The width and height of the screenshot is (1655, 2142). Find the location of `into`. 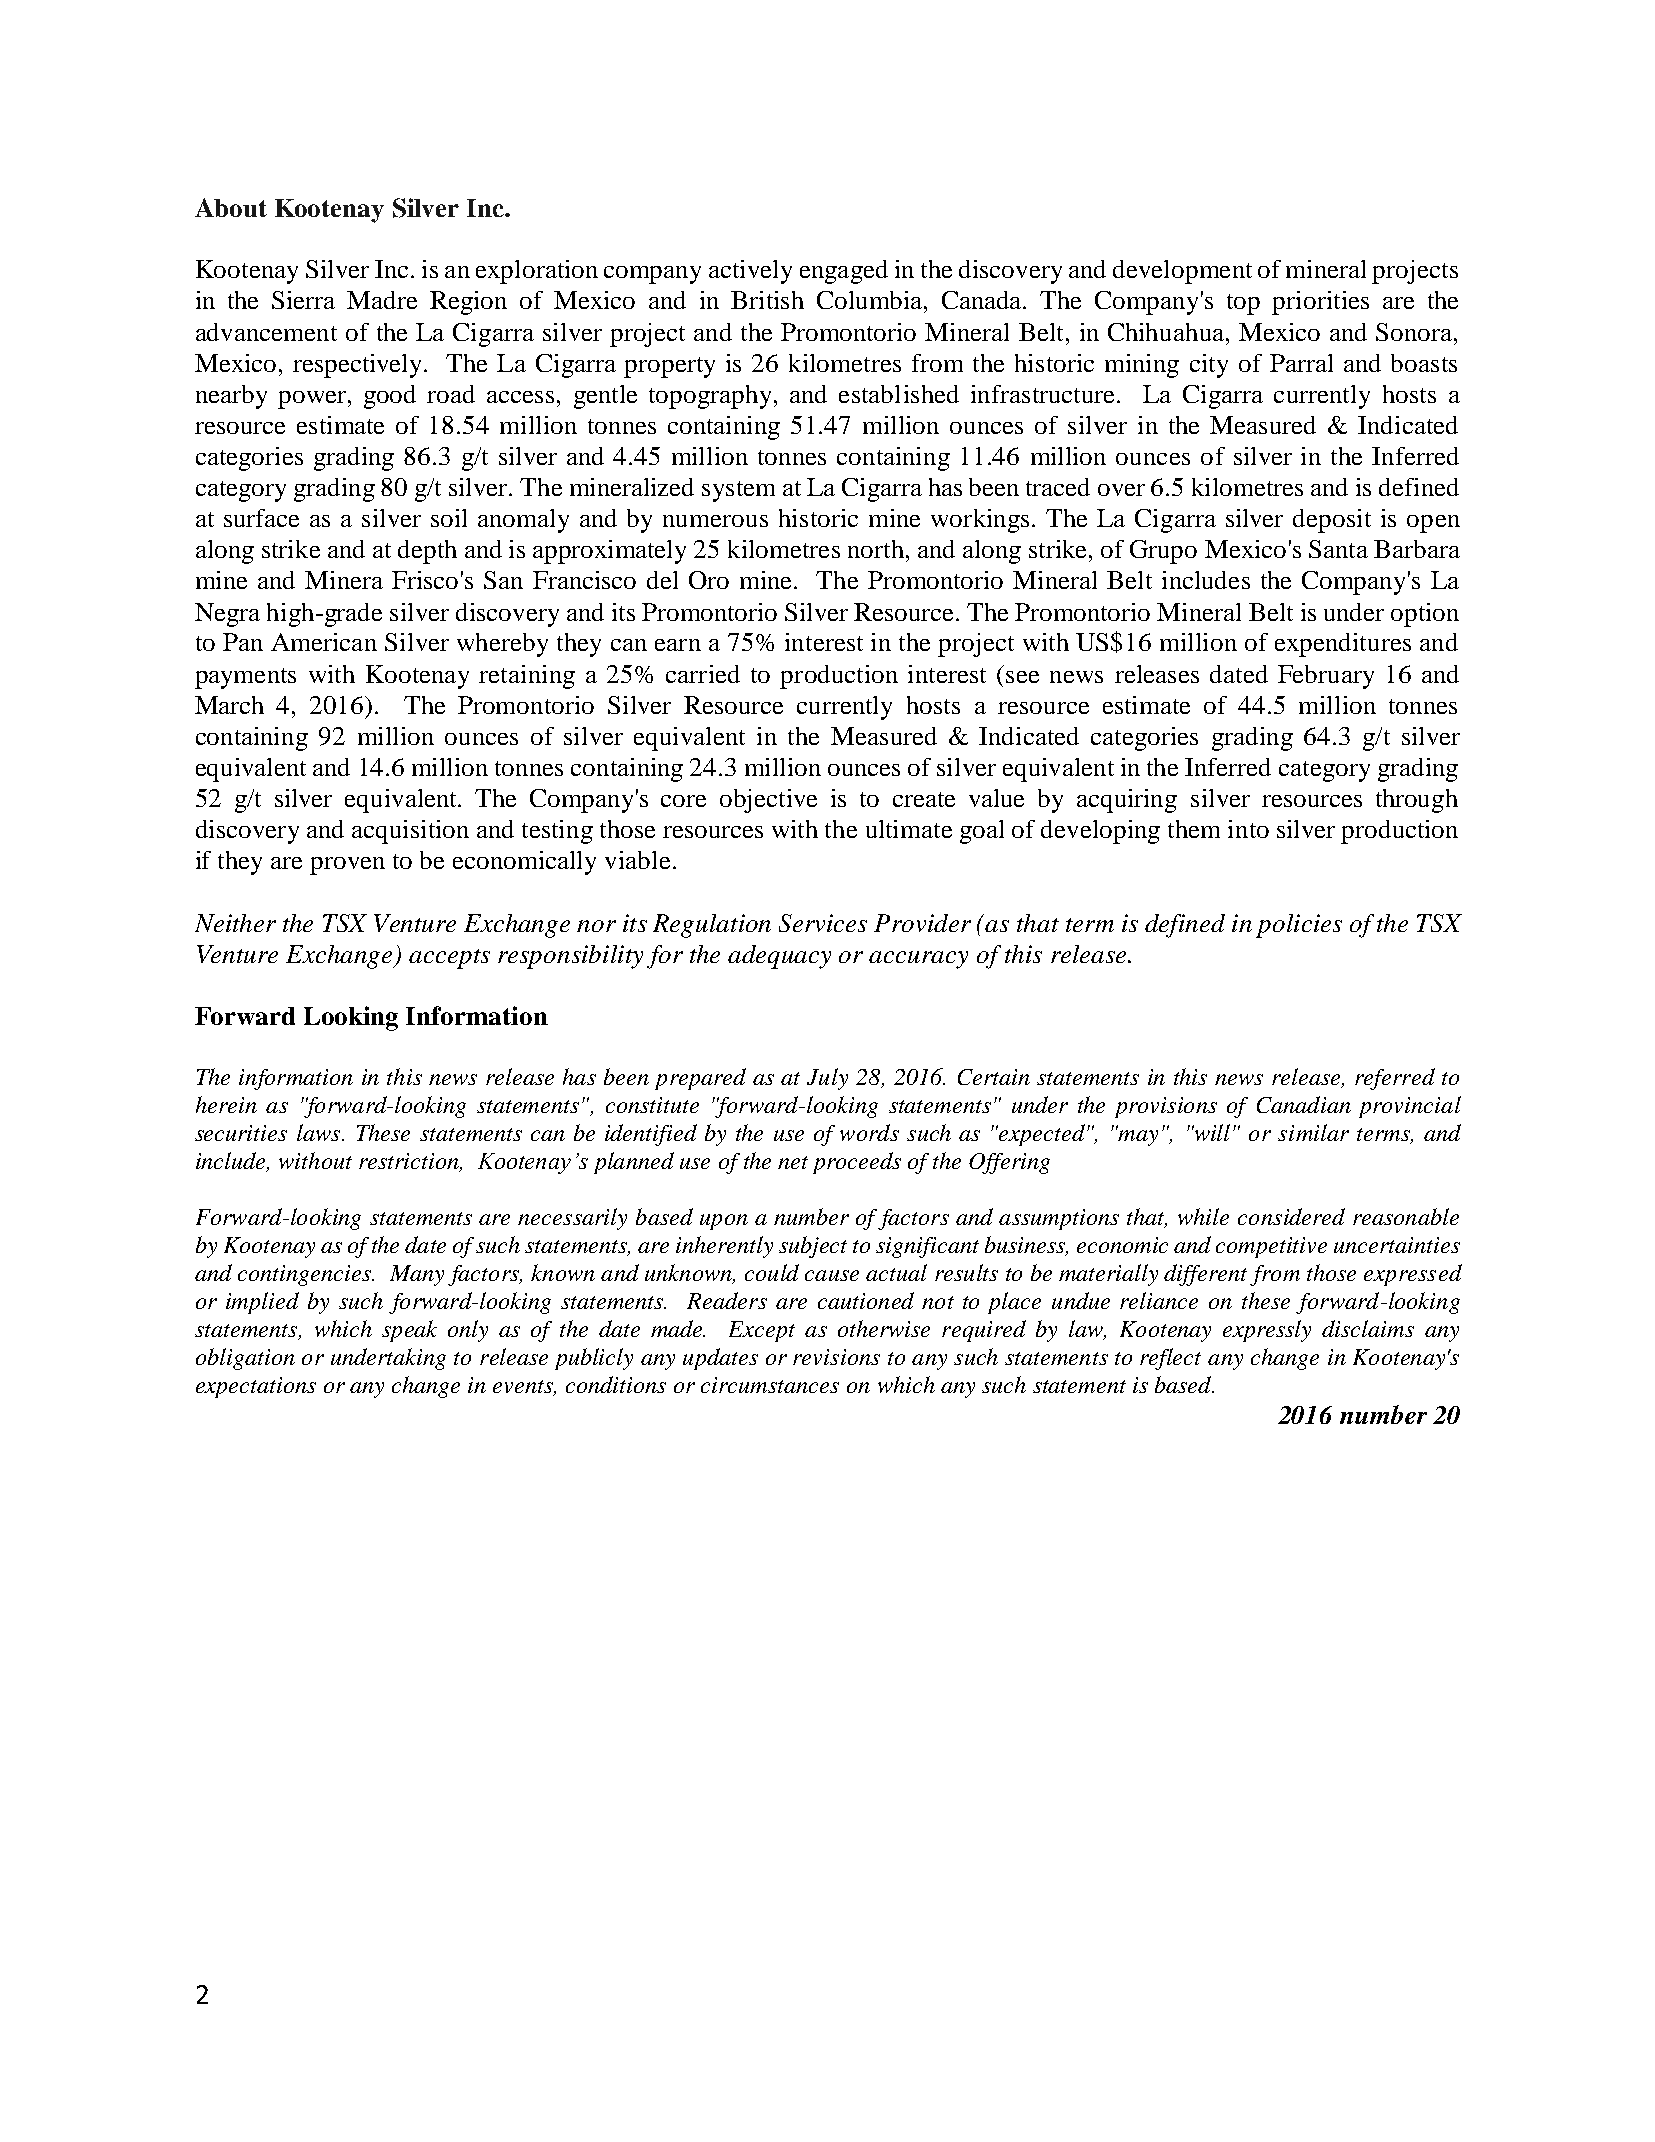

into is located at coordinates (1248, 829).
